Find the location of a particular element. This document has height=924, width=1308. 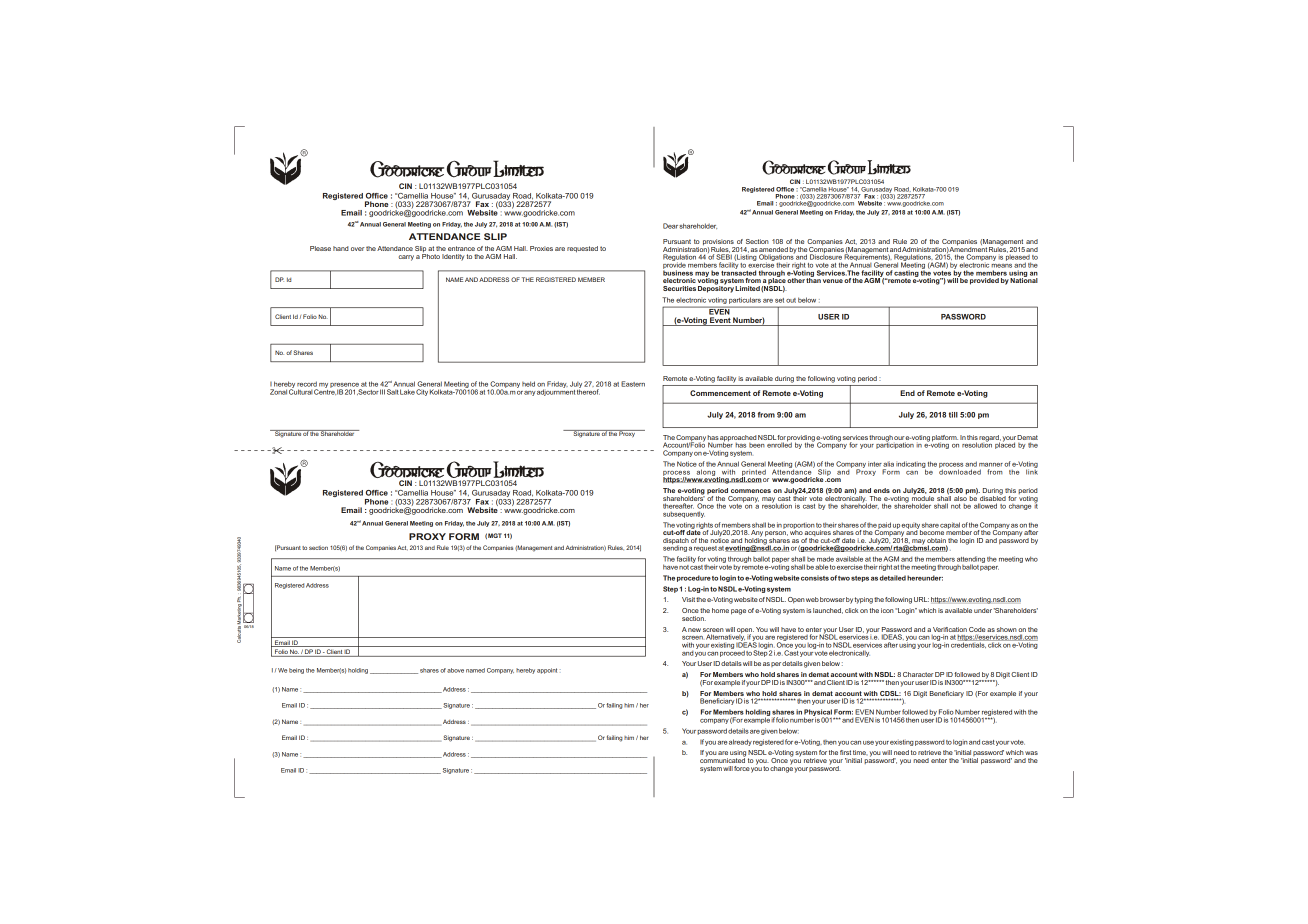

procedure is located at coordinates (694, 578).
